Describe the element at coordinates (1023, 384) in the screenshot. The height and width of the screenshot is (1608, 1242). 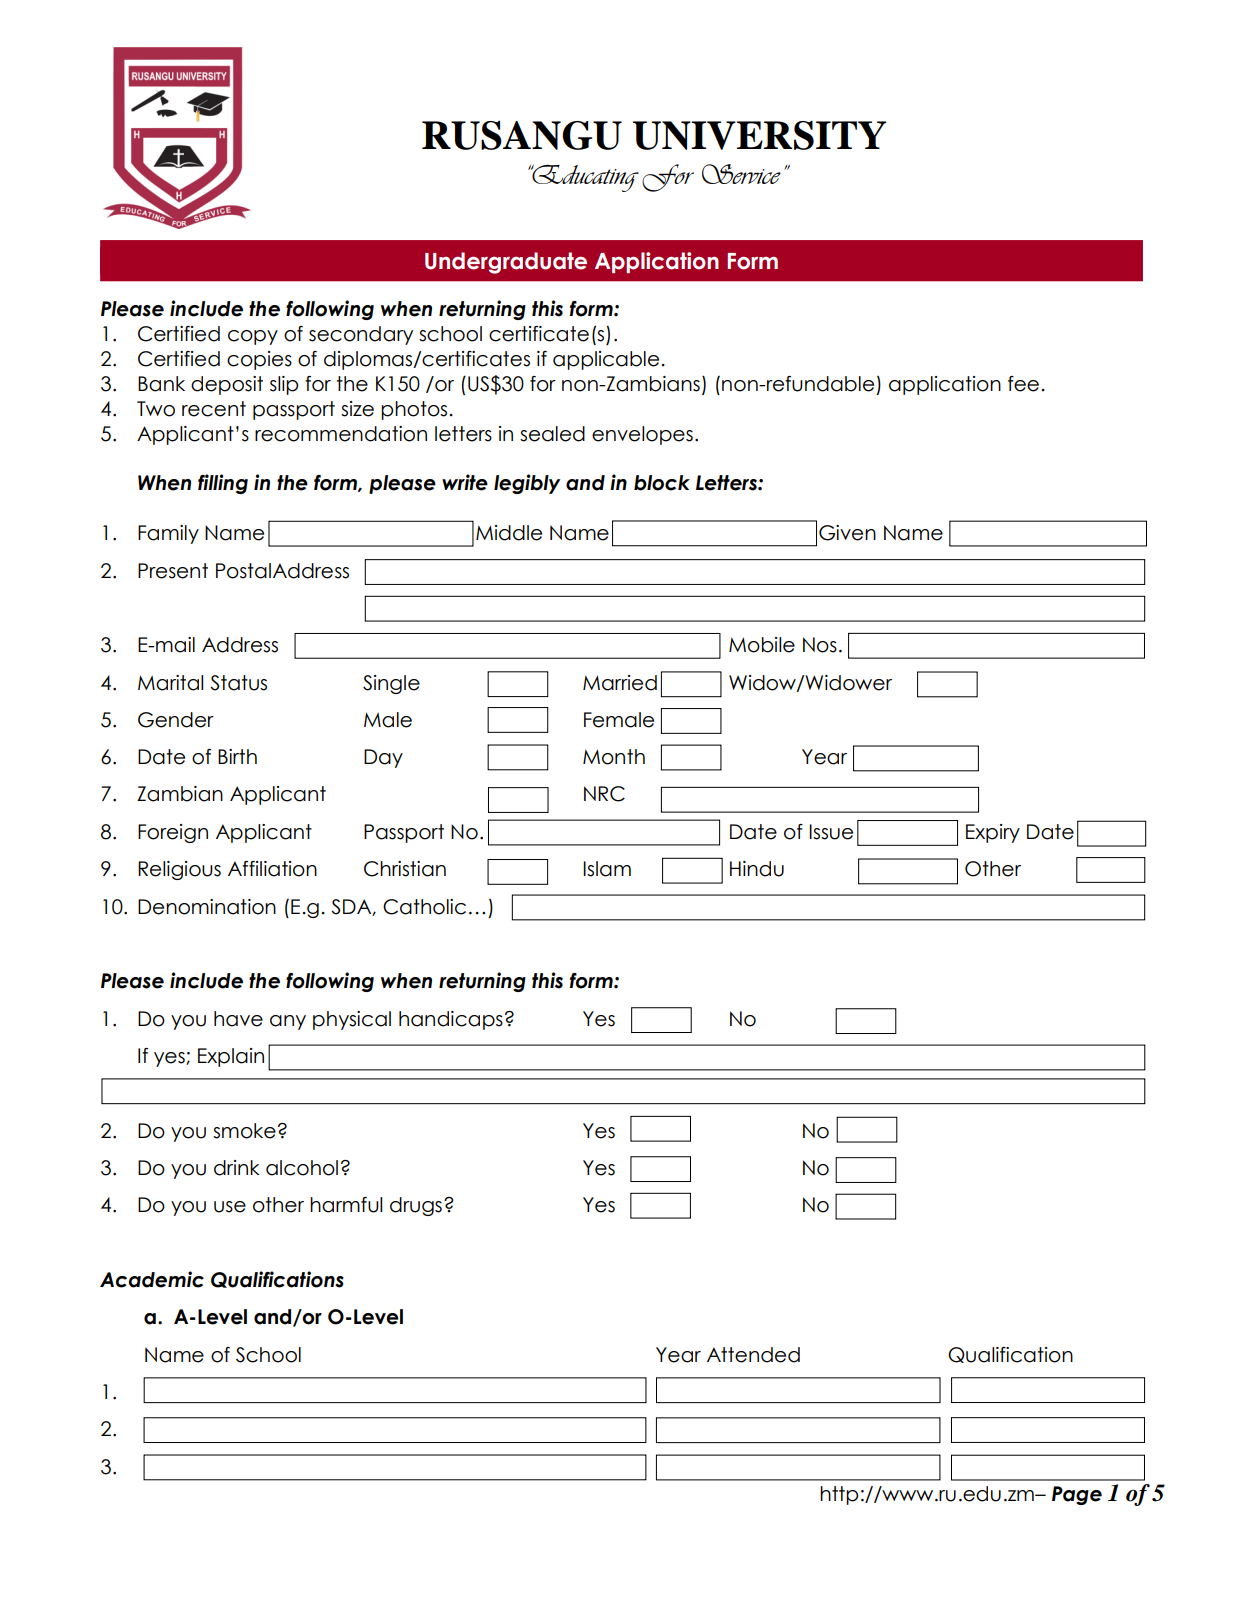
I see `fee` at that location.
